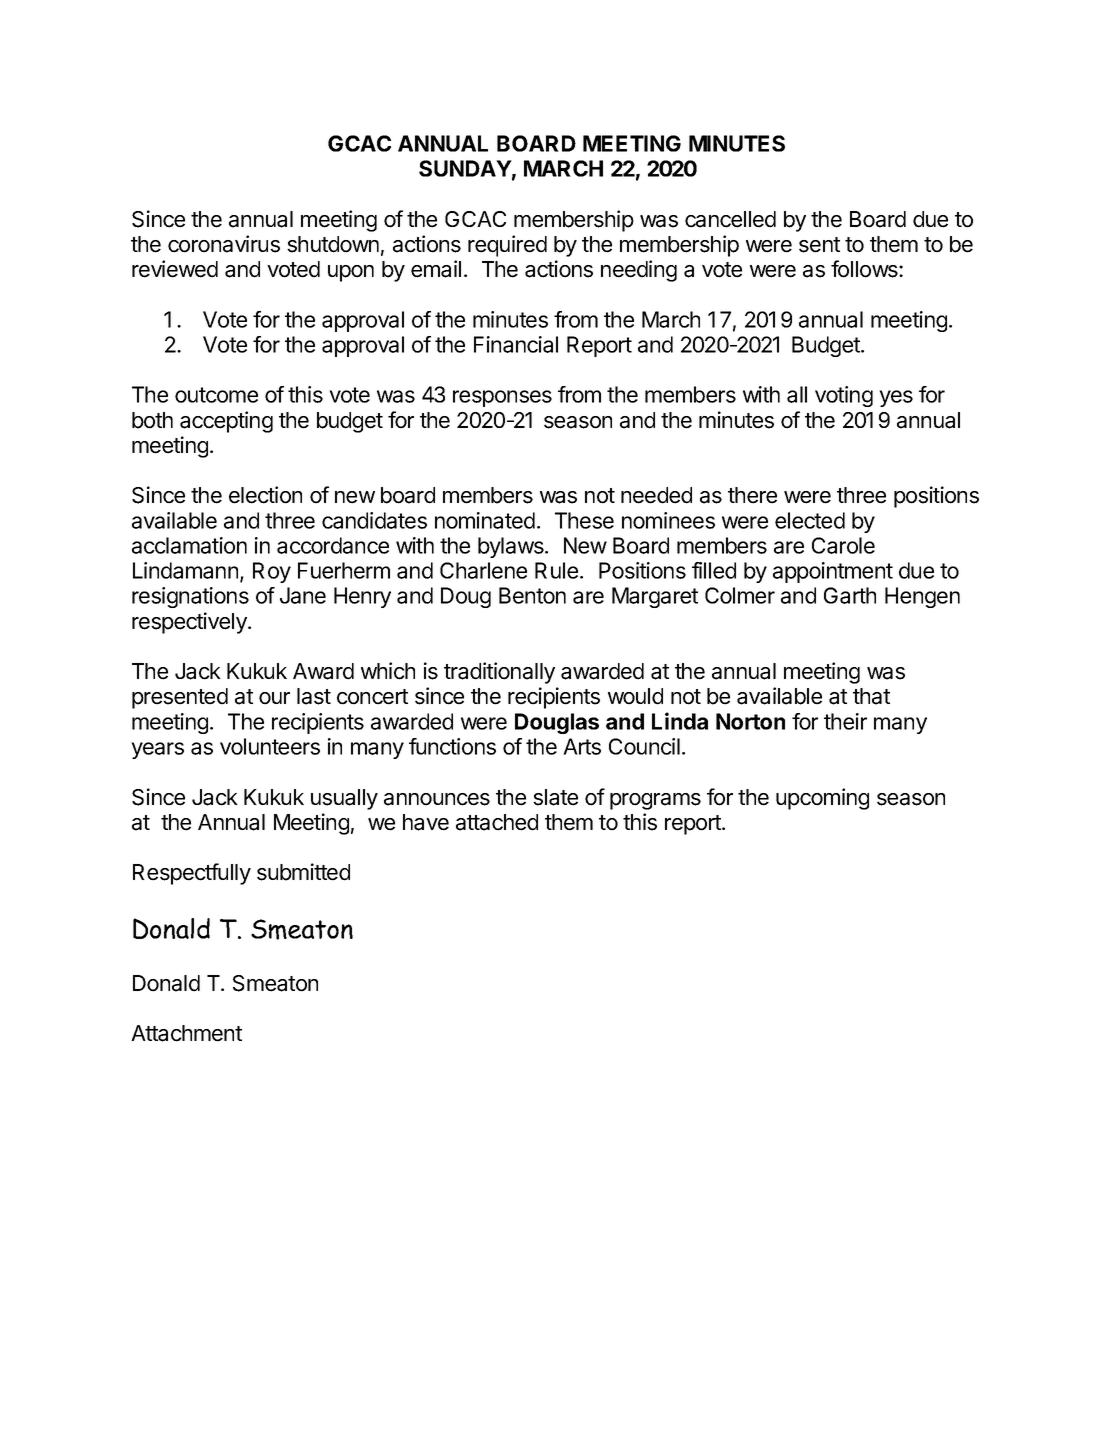  Describe the element at coordinates (507, 246) in the document. I see `required` at that location.
